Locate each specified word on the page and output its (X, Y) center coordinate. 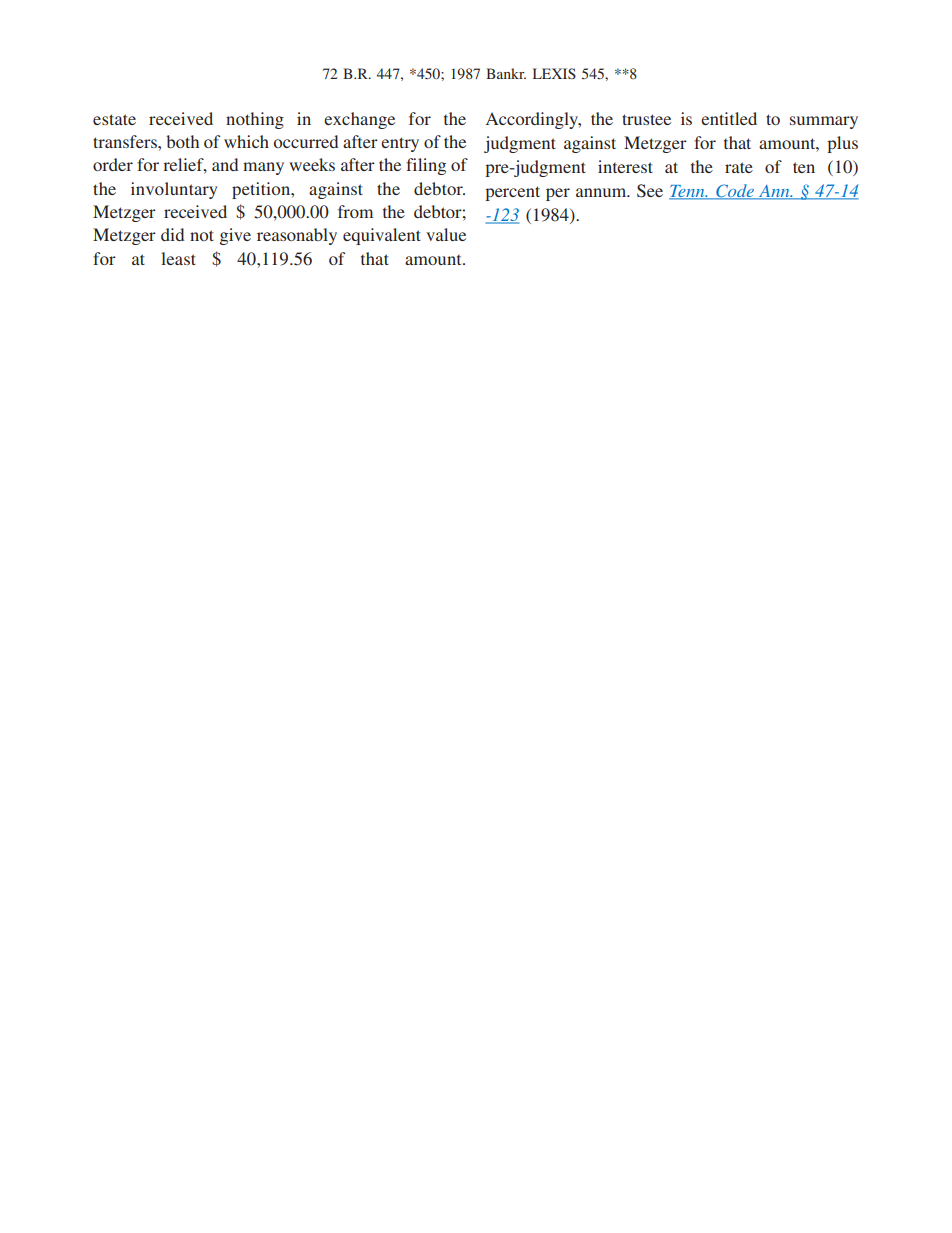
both (182, 141)
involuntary (174, 190)
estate (114, 119)
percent (512, 193)
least (178, 258)
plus (842, 144)
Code (735, 192)
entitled (729, 118)
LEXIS (554, 73)
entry (400, 144)
